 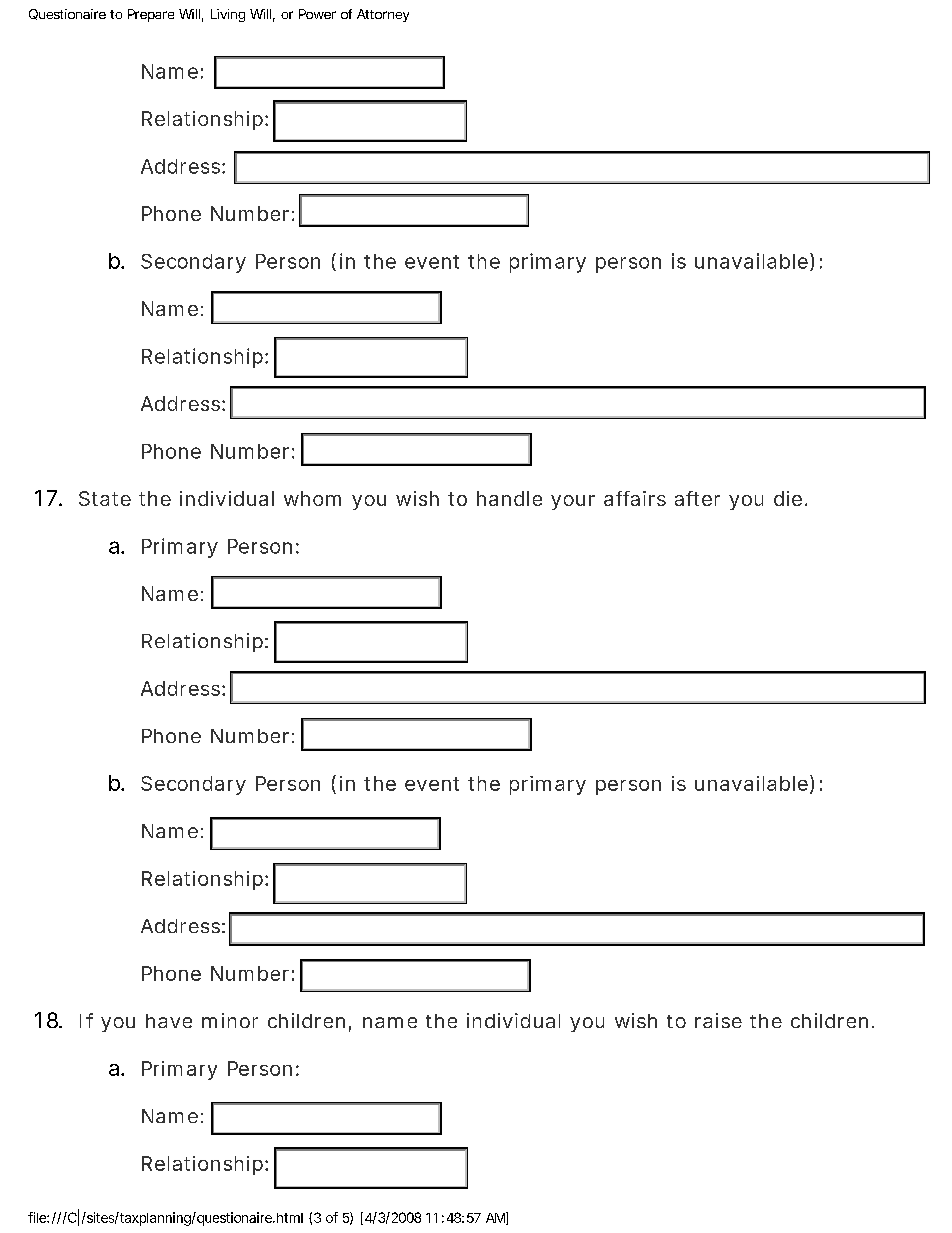 I want to click on handle, so click(x=509, y=498).
